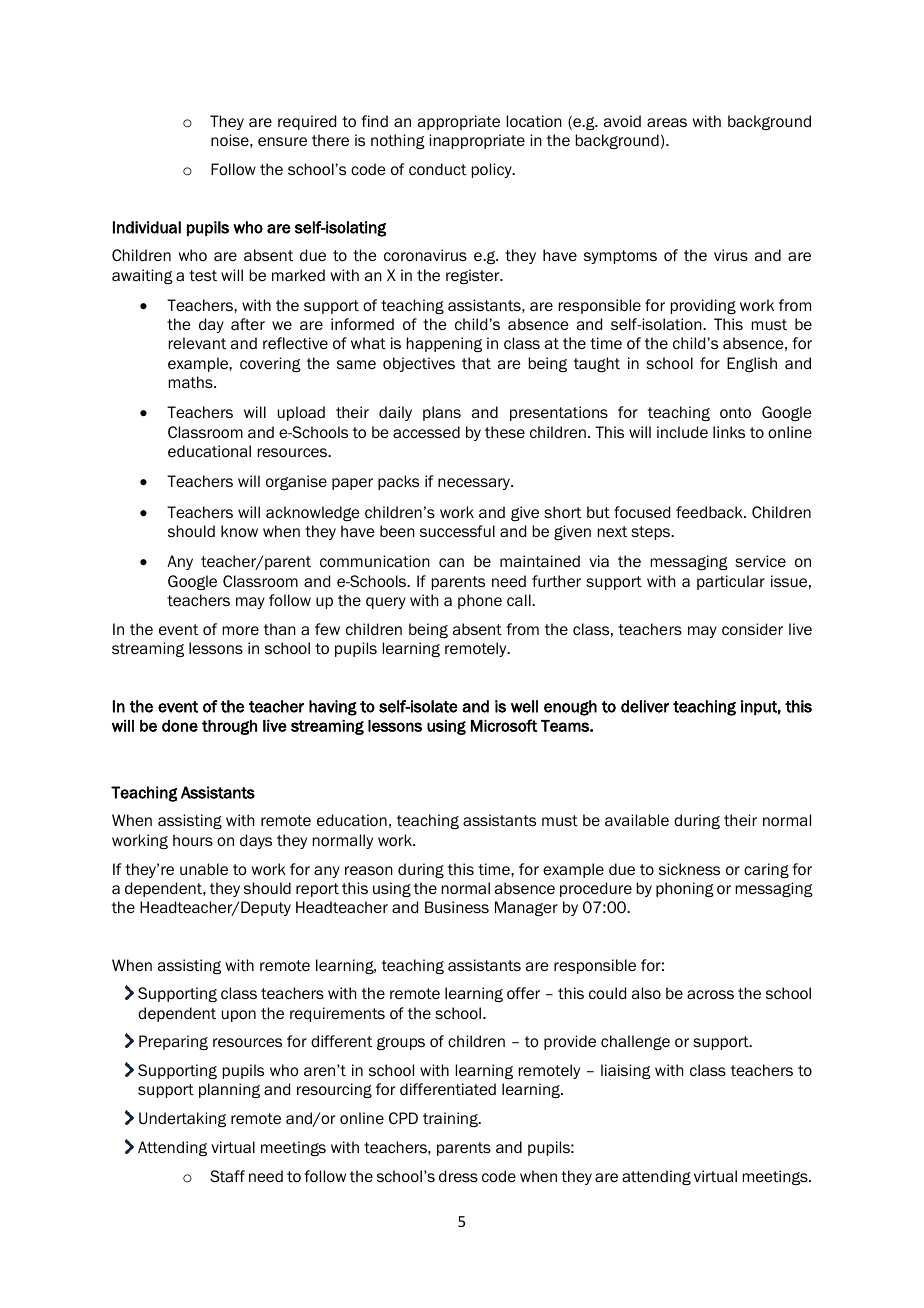  What do you see at coordinates (227, 1176) in the page?
I see `Staff` at bounding box center [227, 1176].
